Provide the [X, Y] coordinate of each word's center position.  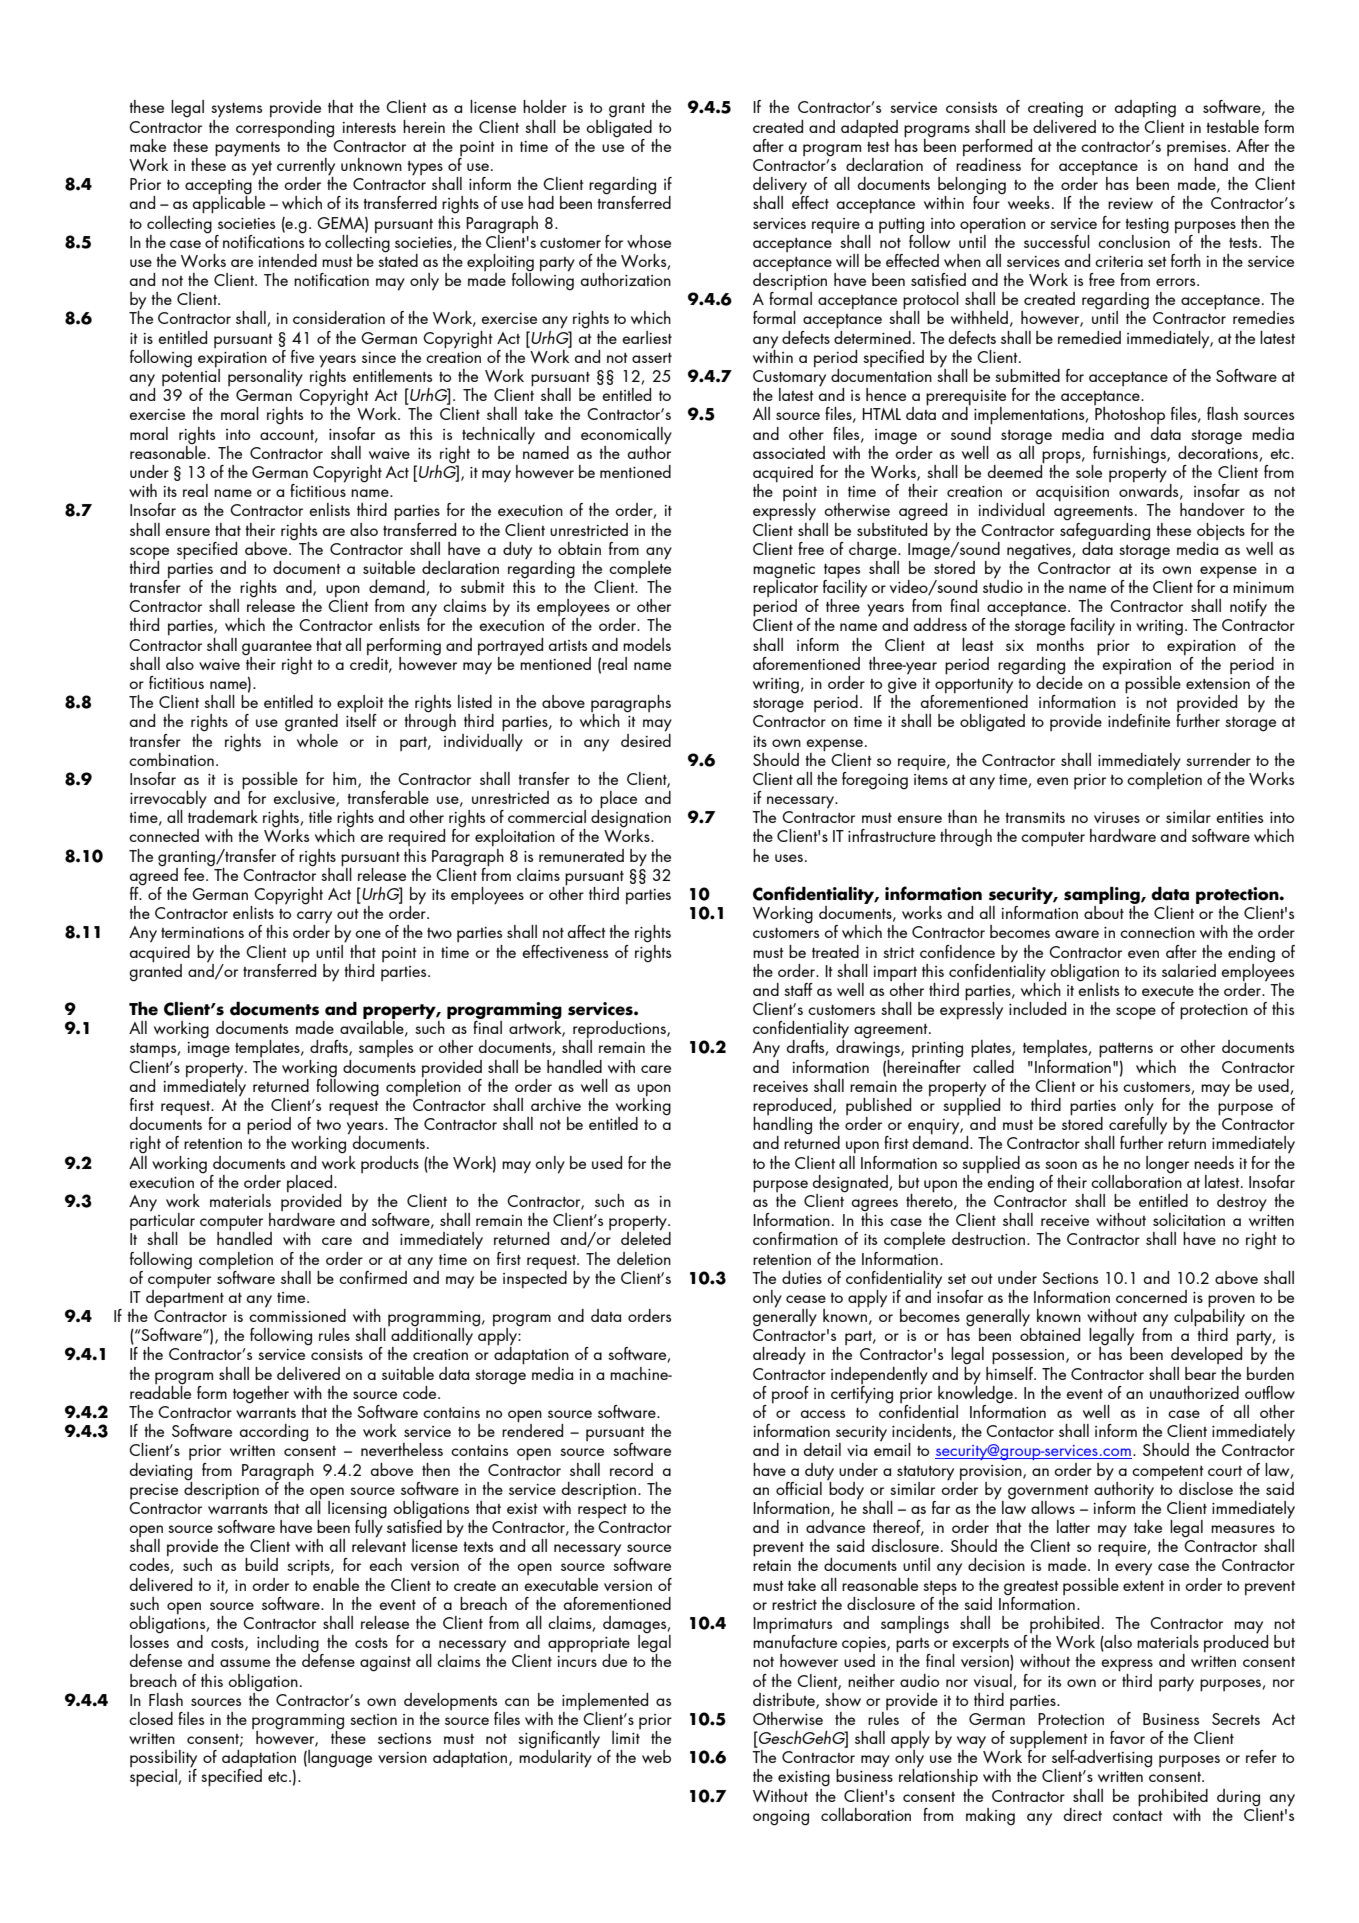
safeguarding [1105, 530]
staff [798, 989]
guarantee [277, 648]
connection [1157, 932]
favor [1127, 1737]
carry [314, 918]
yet [262, 169]
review [1130, 203]
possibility [163, 1760]
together [261, 1395]
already [779, 1356]
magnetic [784, 572]
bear [1200, 1373]
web [656, 1756]
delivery [781, 187]
